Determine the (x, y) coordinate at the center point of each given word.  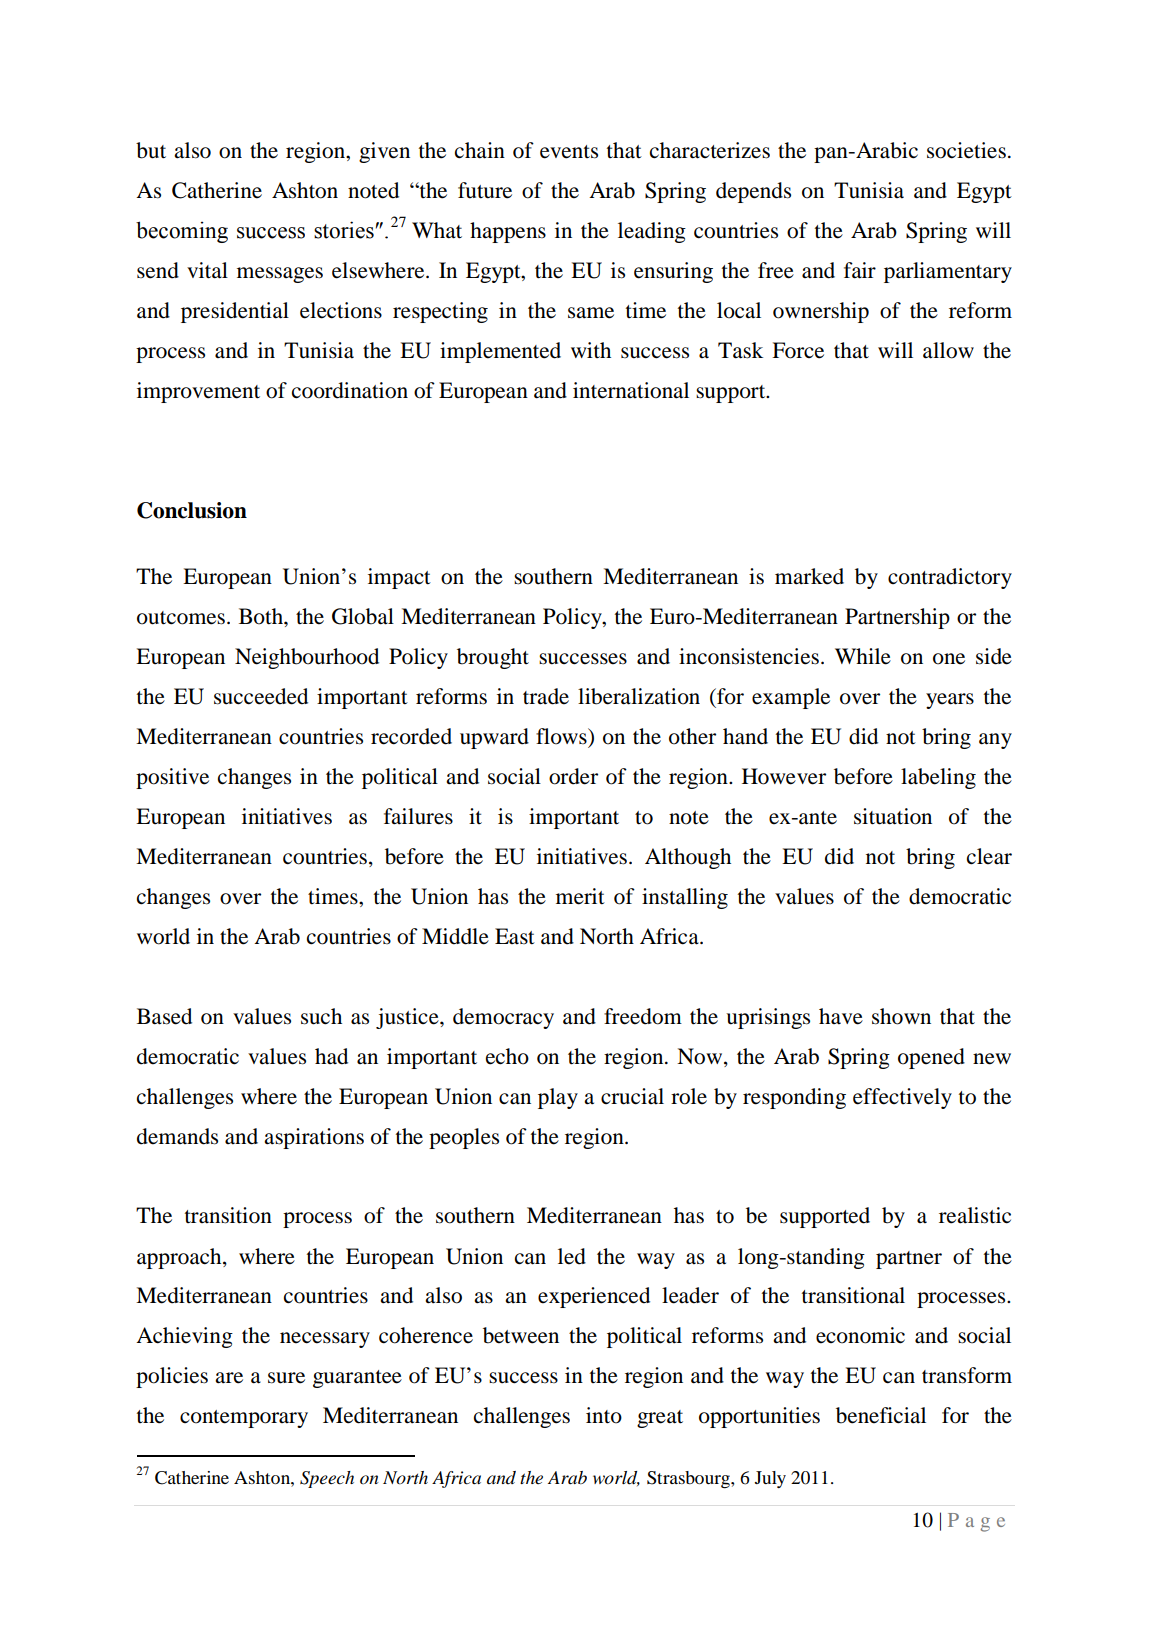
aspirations (314, 1138)
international (631, 390)
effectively (902, 1098)
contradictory (950, 578)
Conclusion (192, 510)
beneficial (881, 1415)
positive (172, 778)
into (604, 1415)
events (569, 152)
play (558, 1098)
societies (966, 150)
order (573, 776)
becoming (182, 232)
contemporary (244, 1419)
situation (893, 816)
